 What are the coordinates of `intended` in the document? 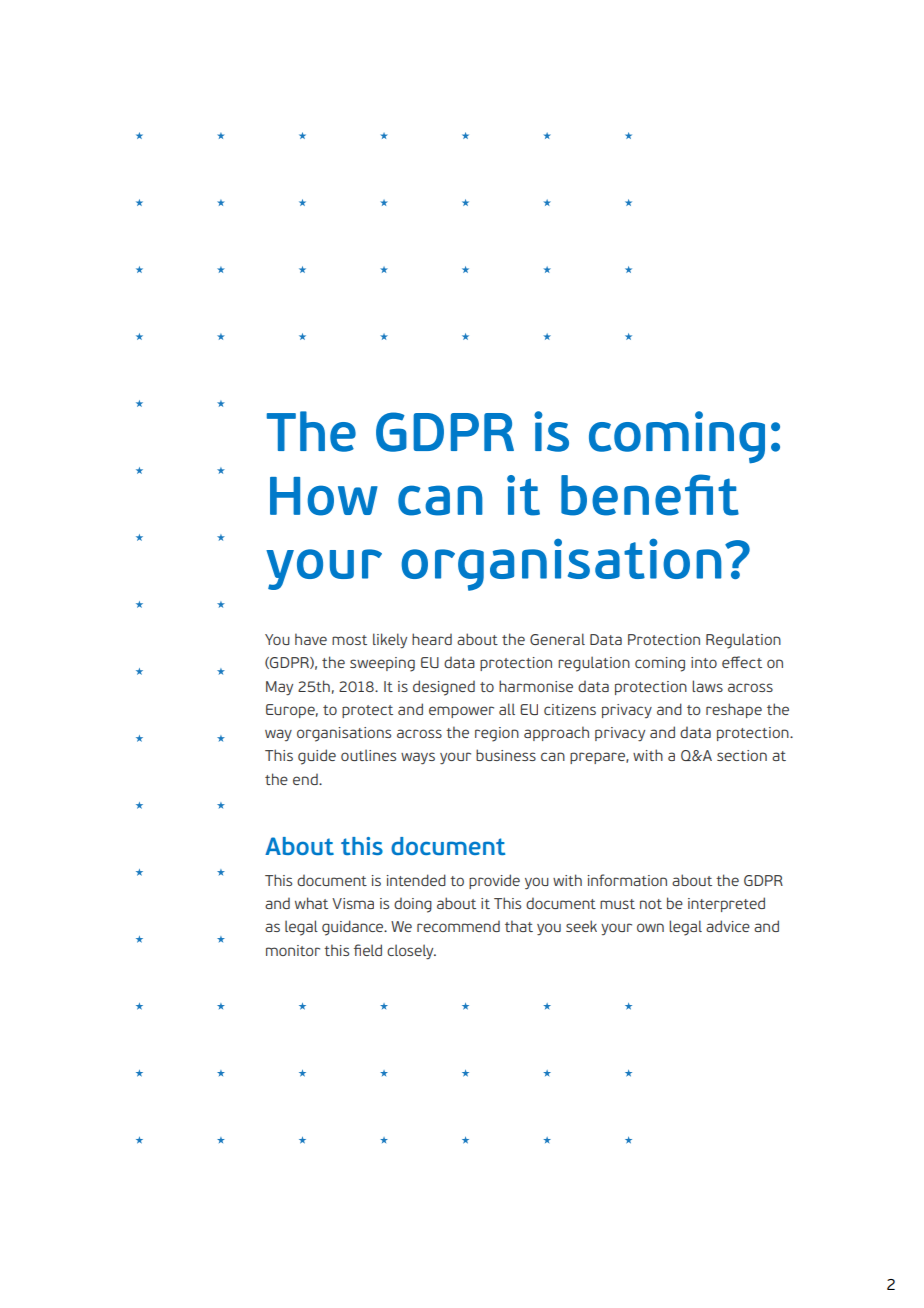 It's located at (416, 880).
